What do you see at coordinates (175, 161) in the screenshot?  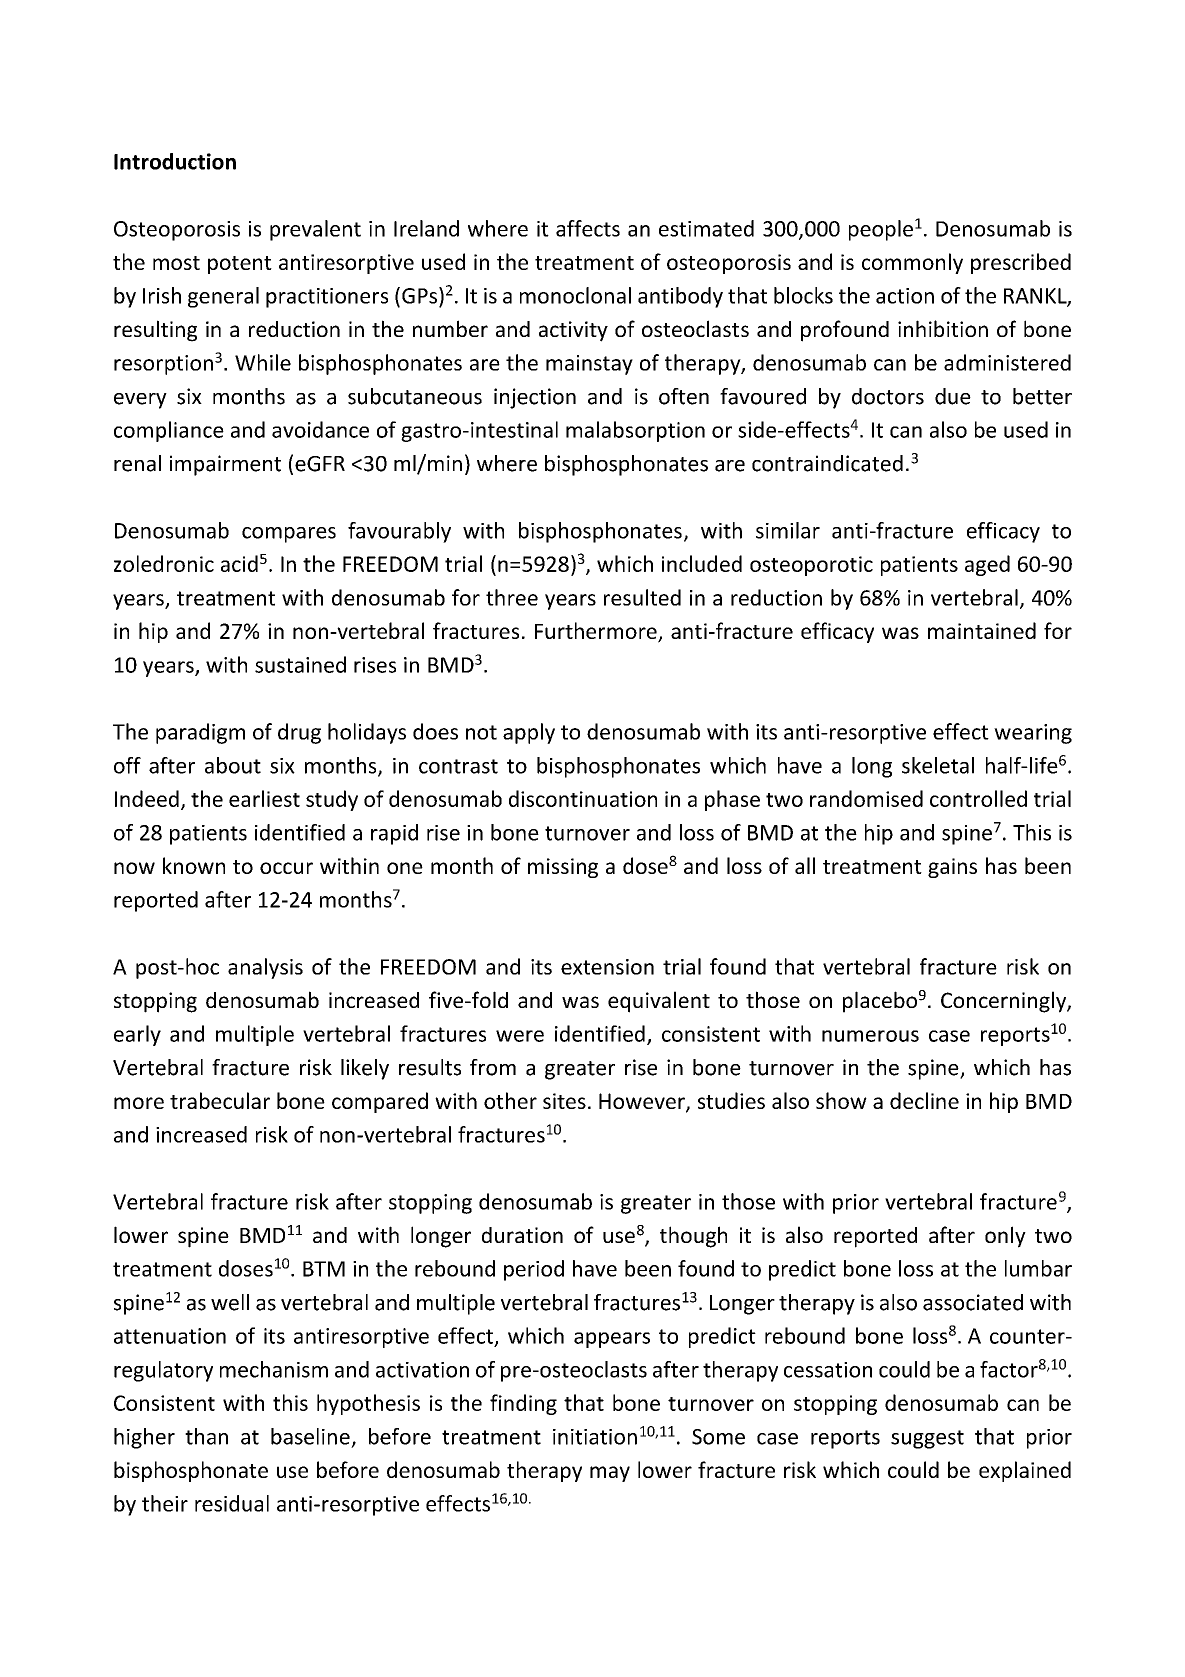 I see `Introduction` at bounding box center [175, 161].
